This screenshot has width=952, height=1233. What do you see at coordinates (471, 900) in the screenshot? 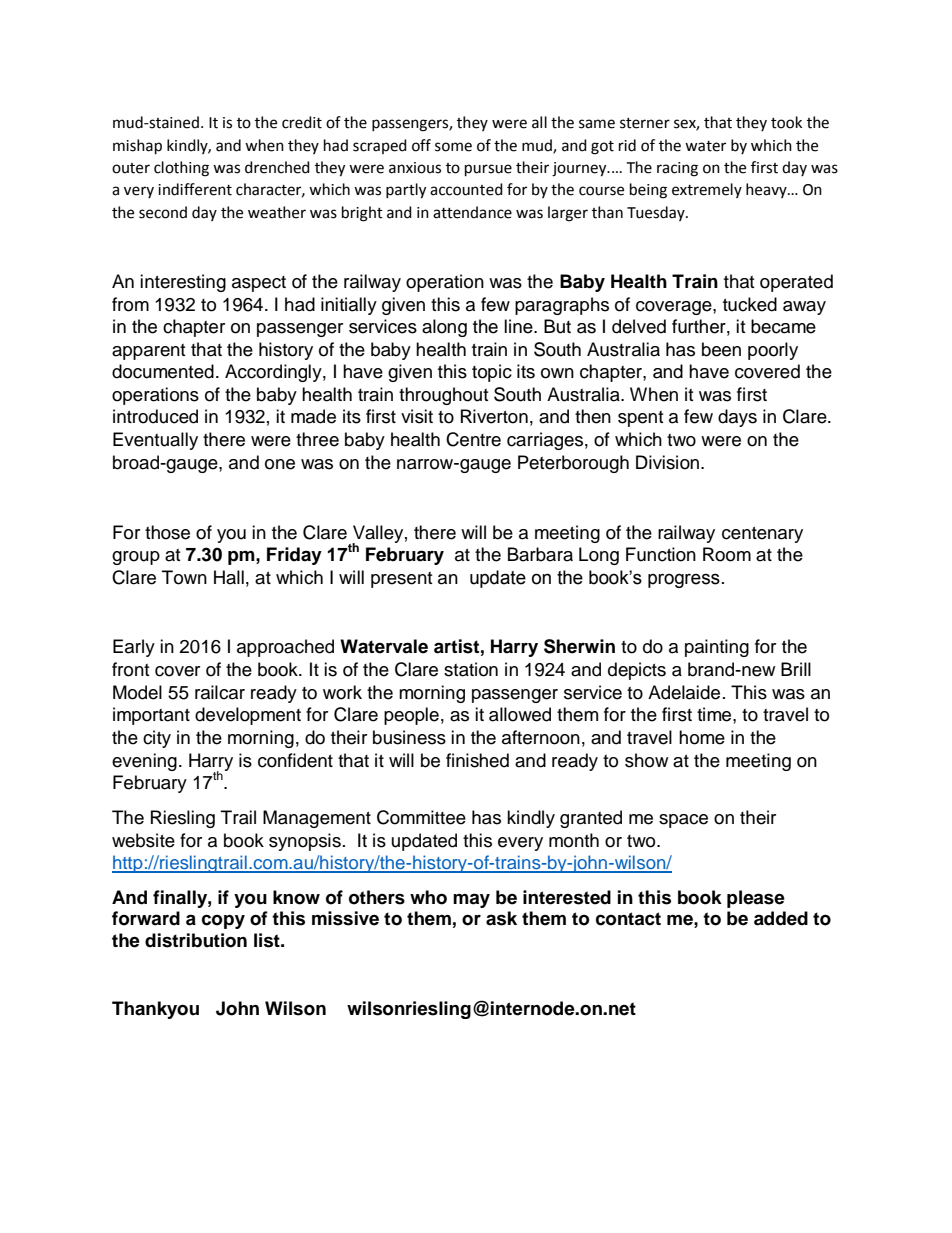
I see `may` at bounding box center [471, 900].
